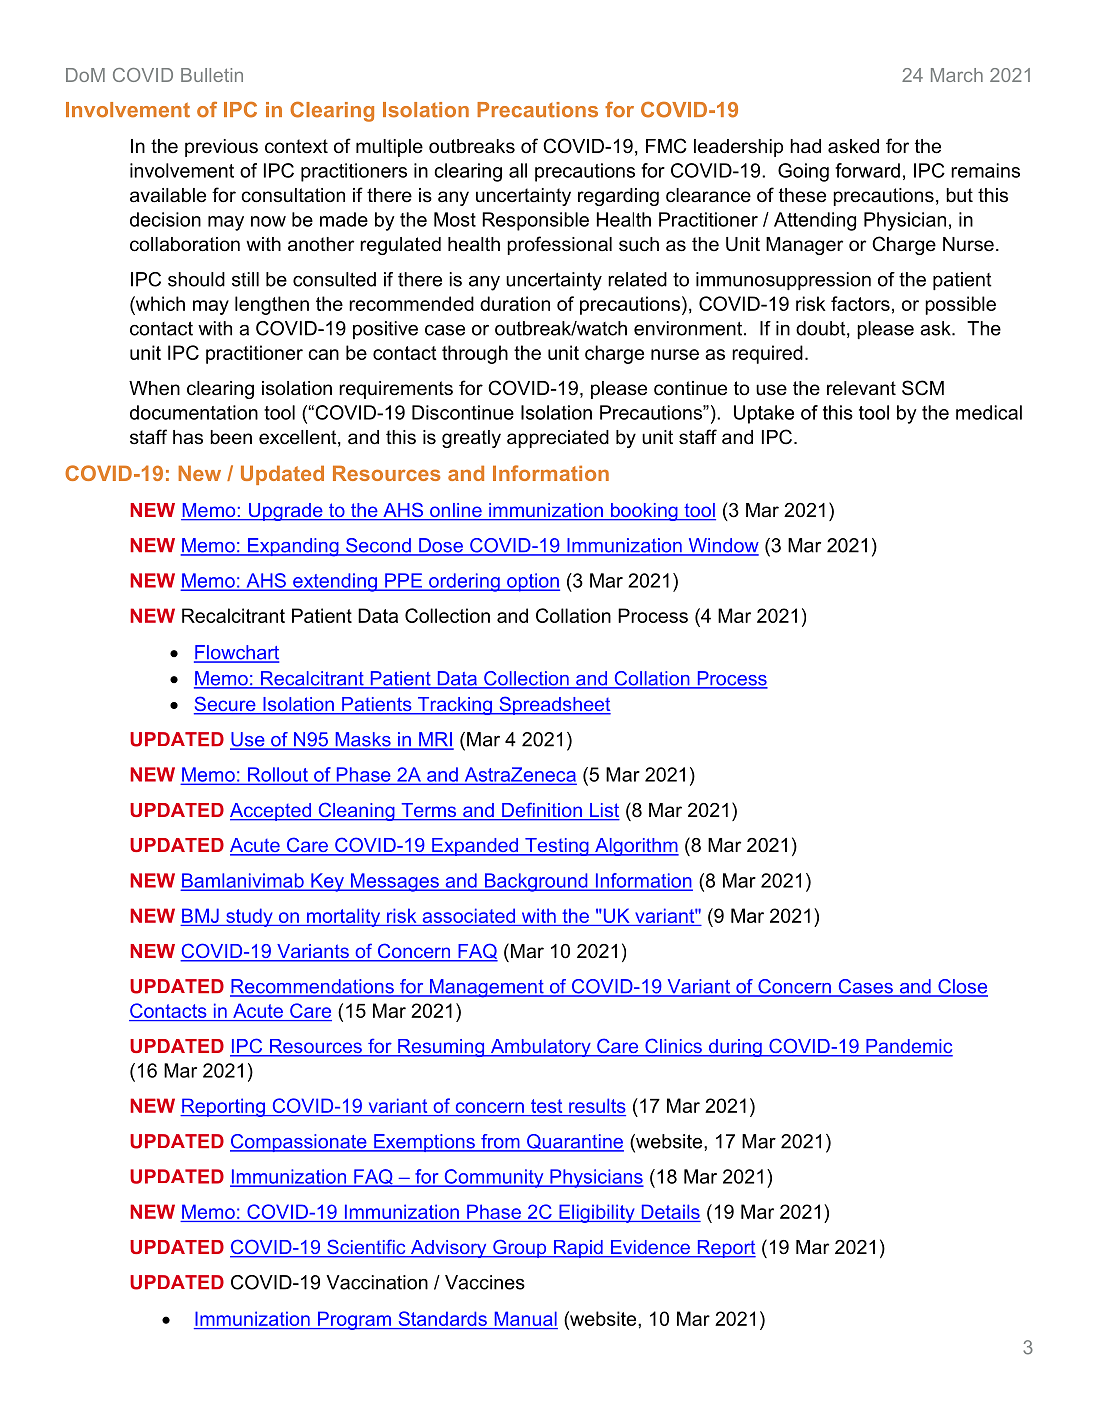 The width and height of the image is (1098, 1422). What do you see at coordinates (518, 170) in the image?
I see `all` at bounding box center [518, 170].
